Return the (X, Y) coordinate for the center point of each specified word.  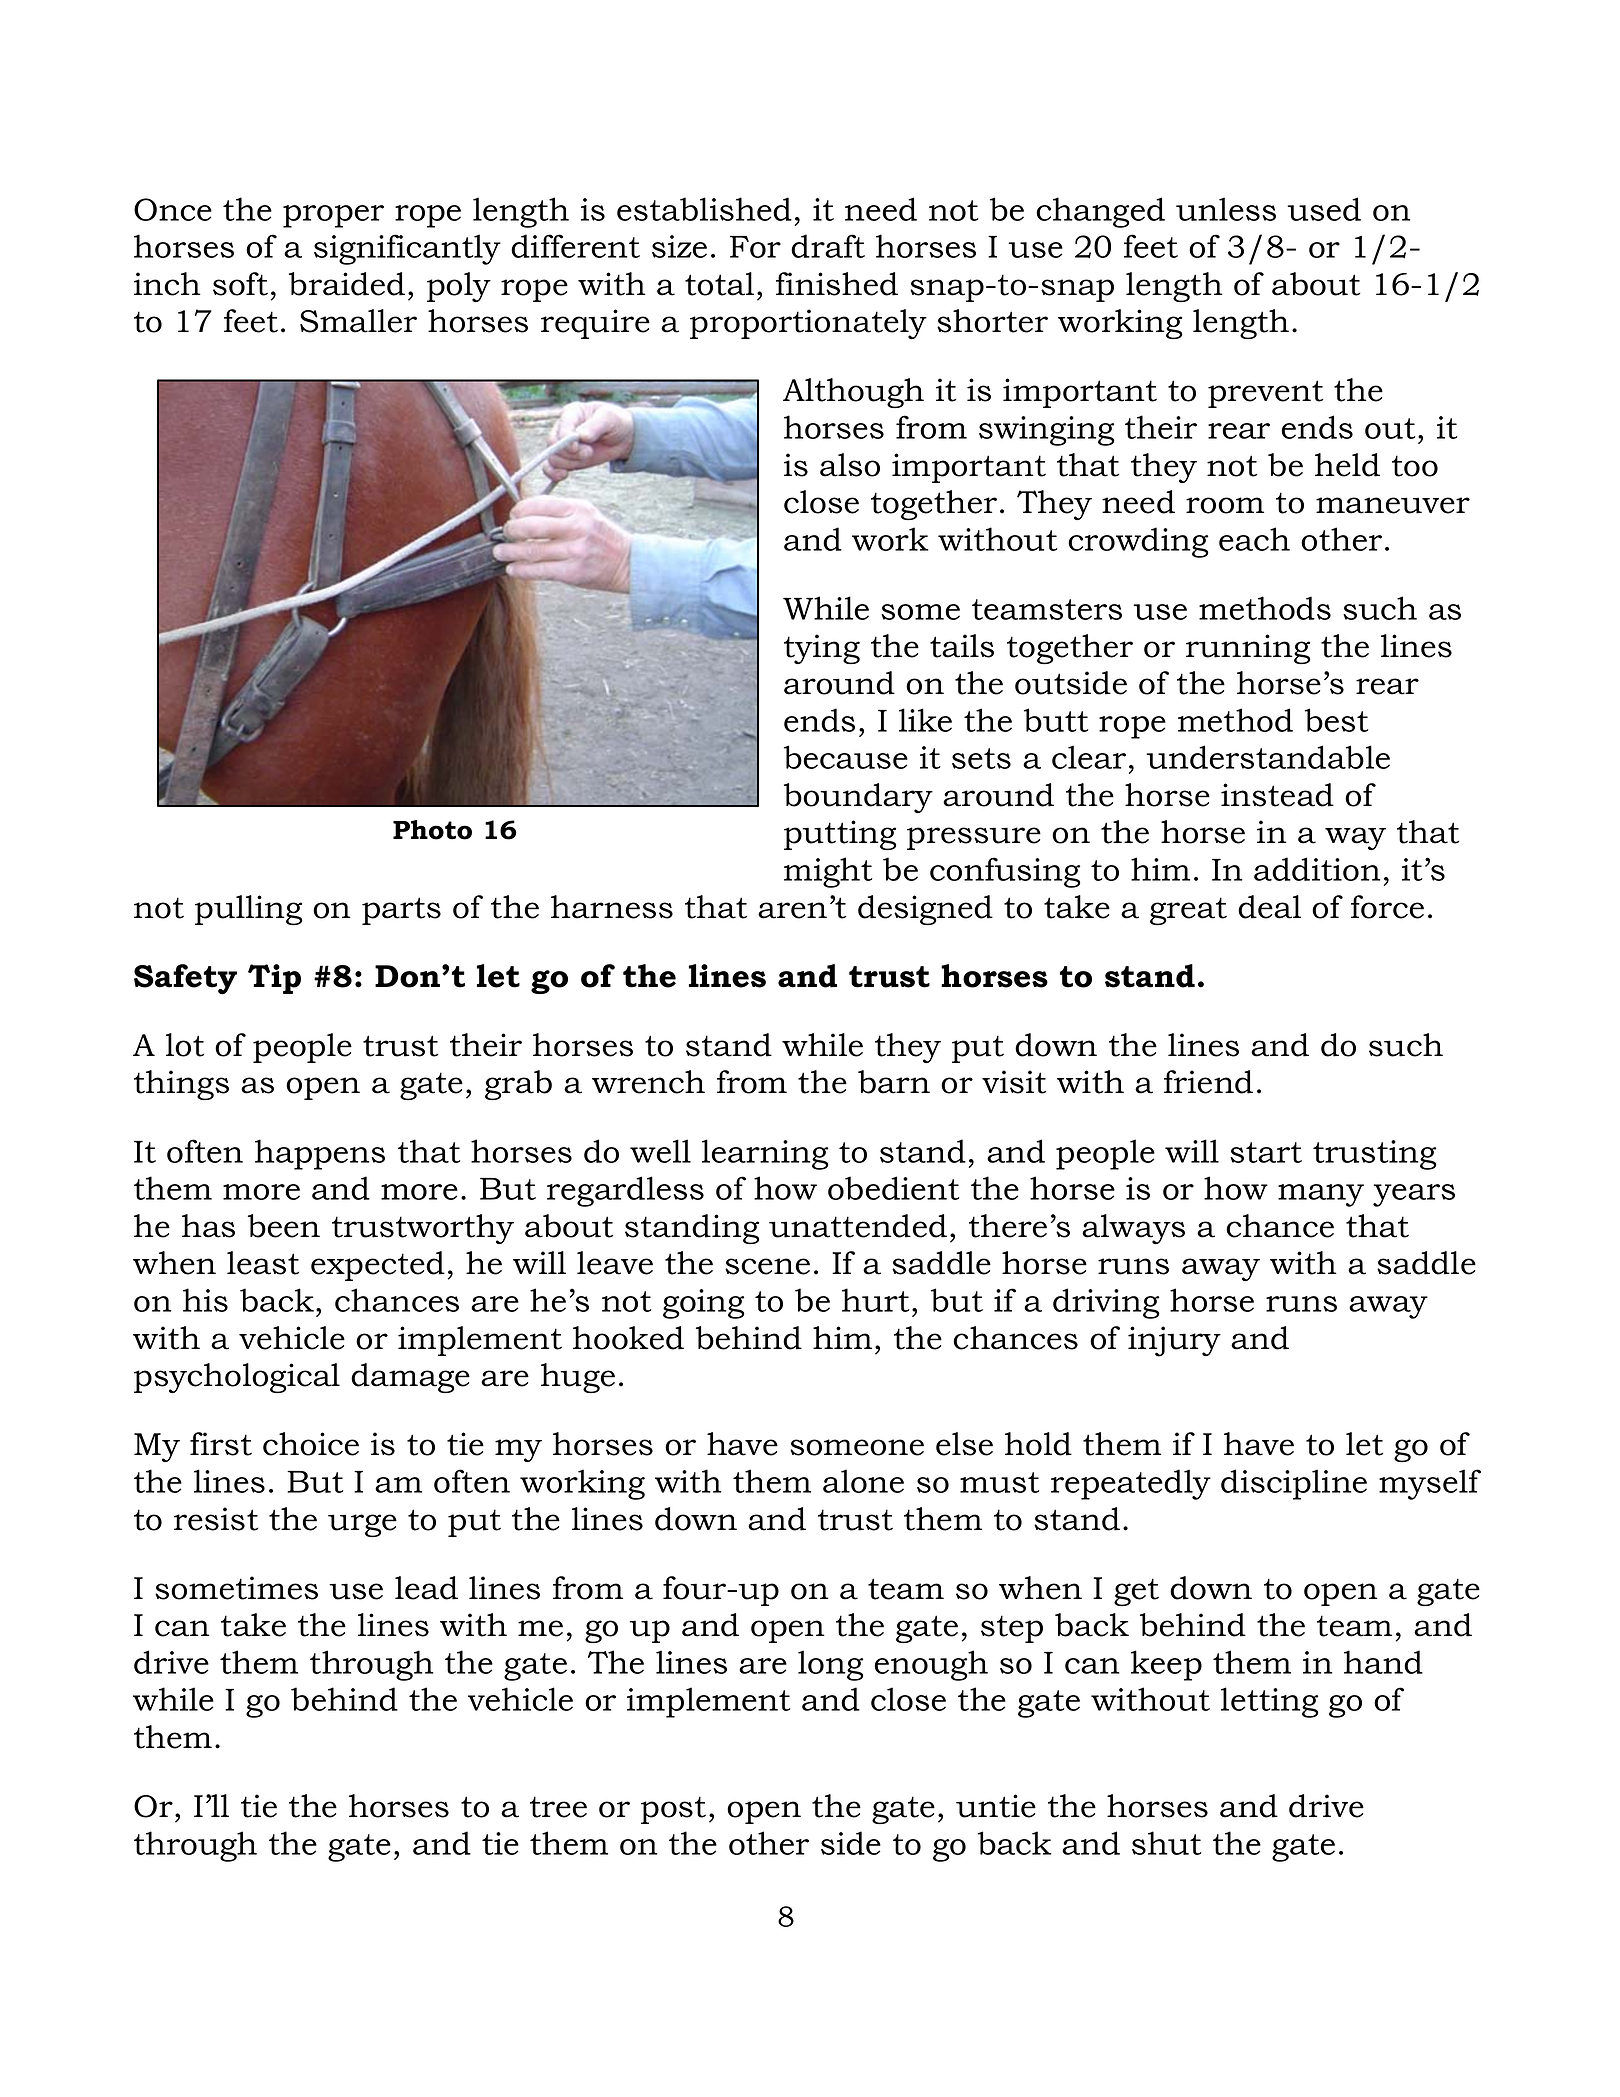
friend (1208, 1082)
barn (894, 1082)
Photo (432, 830)
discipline (1294, 1484)
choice (311, 1444)
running (1248, 649)
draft (828, 246)
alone (863, 1481)
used (1324, 209)
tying (822, 649)
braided (347, 284)
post (673, 1810)
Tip (274, 979)
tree (558, 1807)
